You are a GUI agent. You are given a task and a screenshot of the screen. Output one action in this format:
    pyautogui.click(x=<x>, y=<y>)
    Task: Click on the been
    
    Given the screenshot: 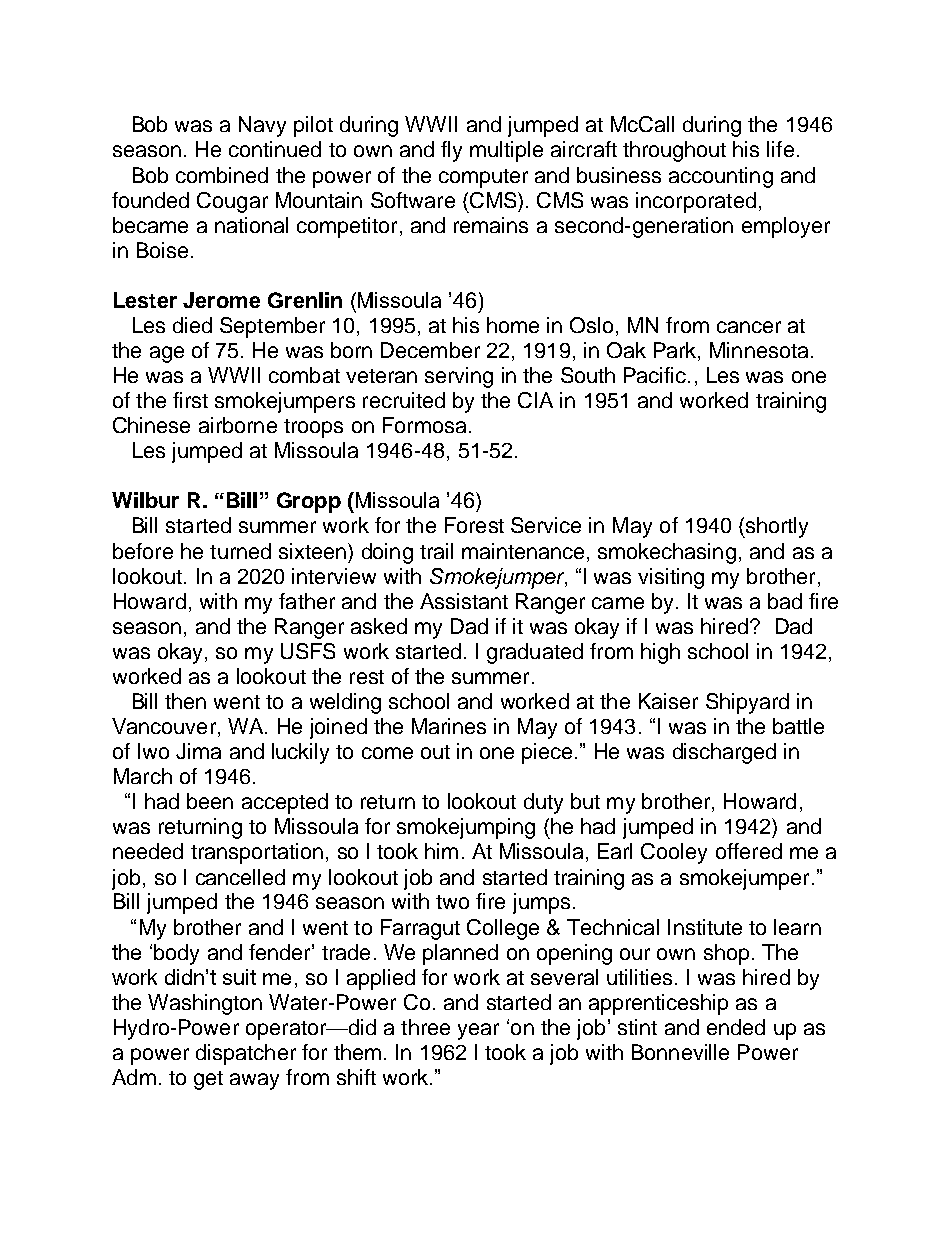 What is the action you would take?
    pyautogui.click(x=210, y=801)
